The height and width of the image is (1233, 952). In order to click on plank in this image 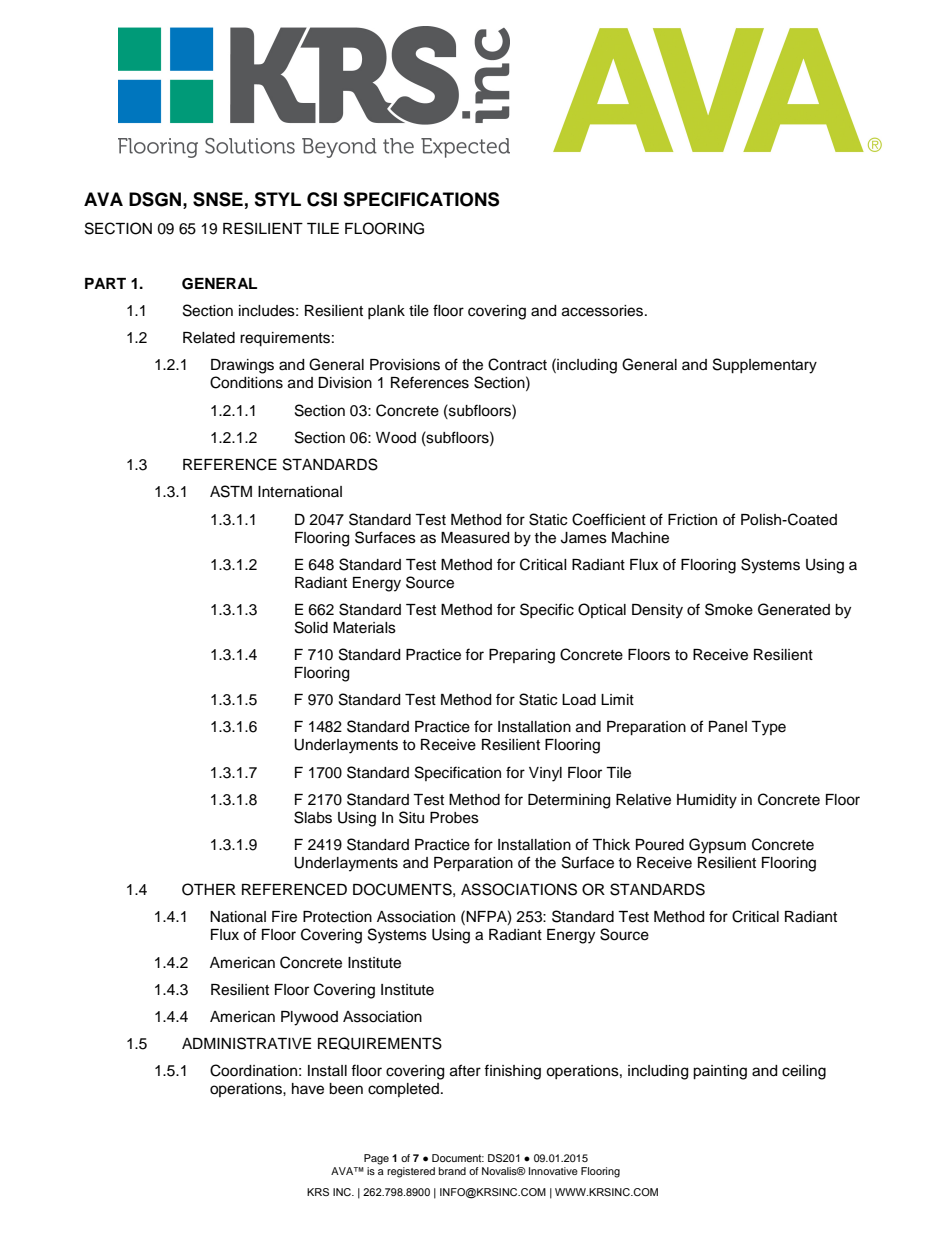, I will do `click(386, 312)`.
